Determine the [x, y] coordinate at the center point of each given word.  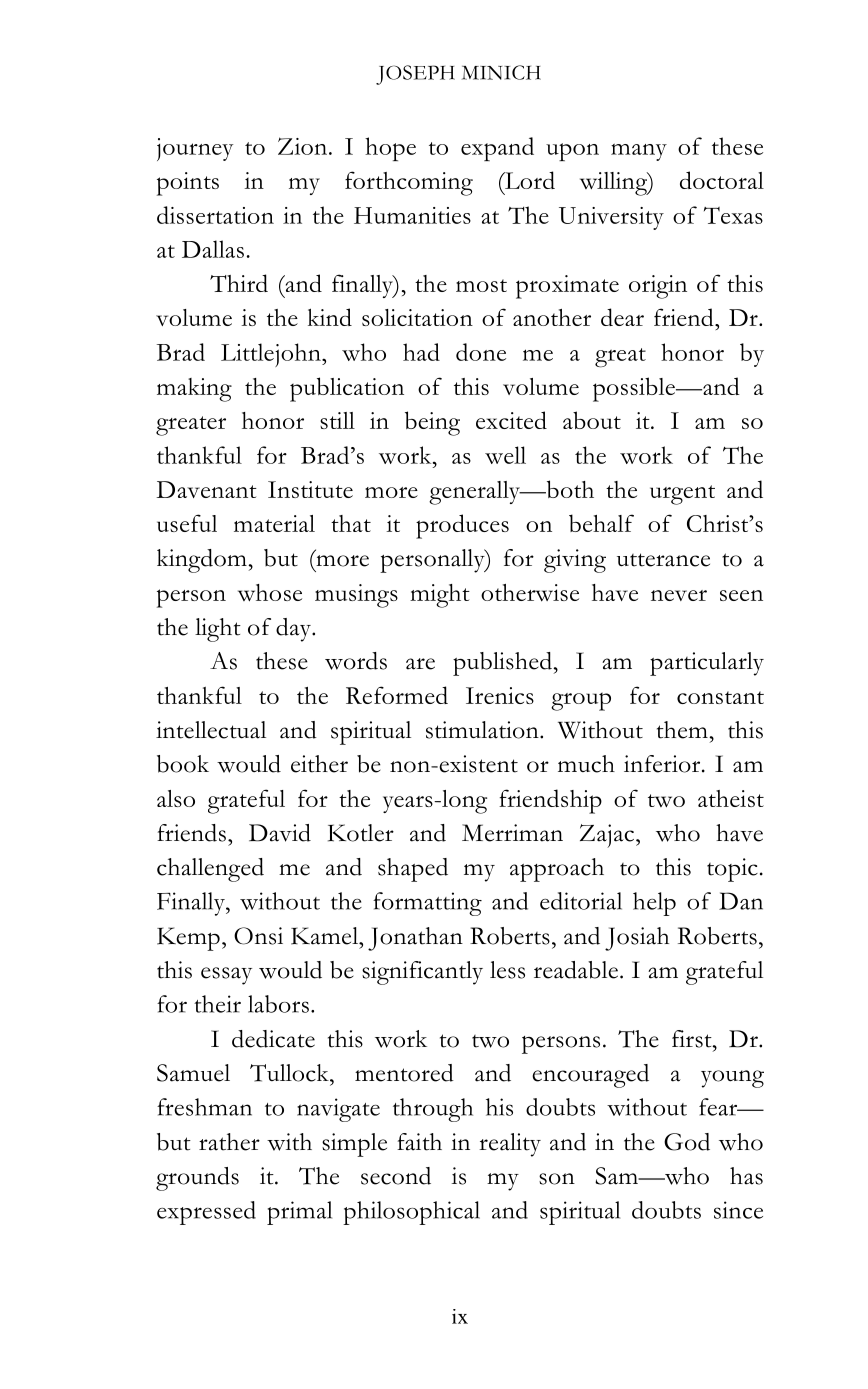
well [505, 455]
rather [229, 1142]
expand [497, 149]
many [639, 152]
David [280, 833]
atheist [731, 798]
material [274, 523]
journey [195, 149]
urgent [682, 495]
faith [419, 1142]
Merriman [512, 833]
